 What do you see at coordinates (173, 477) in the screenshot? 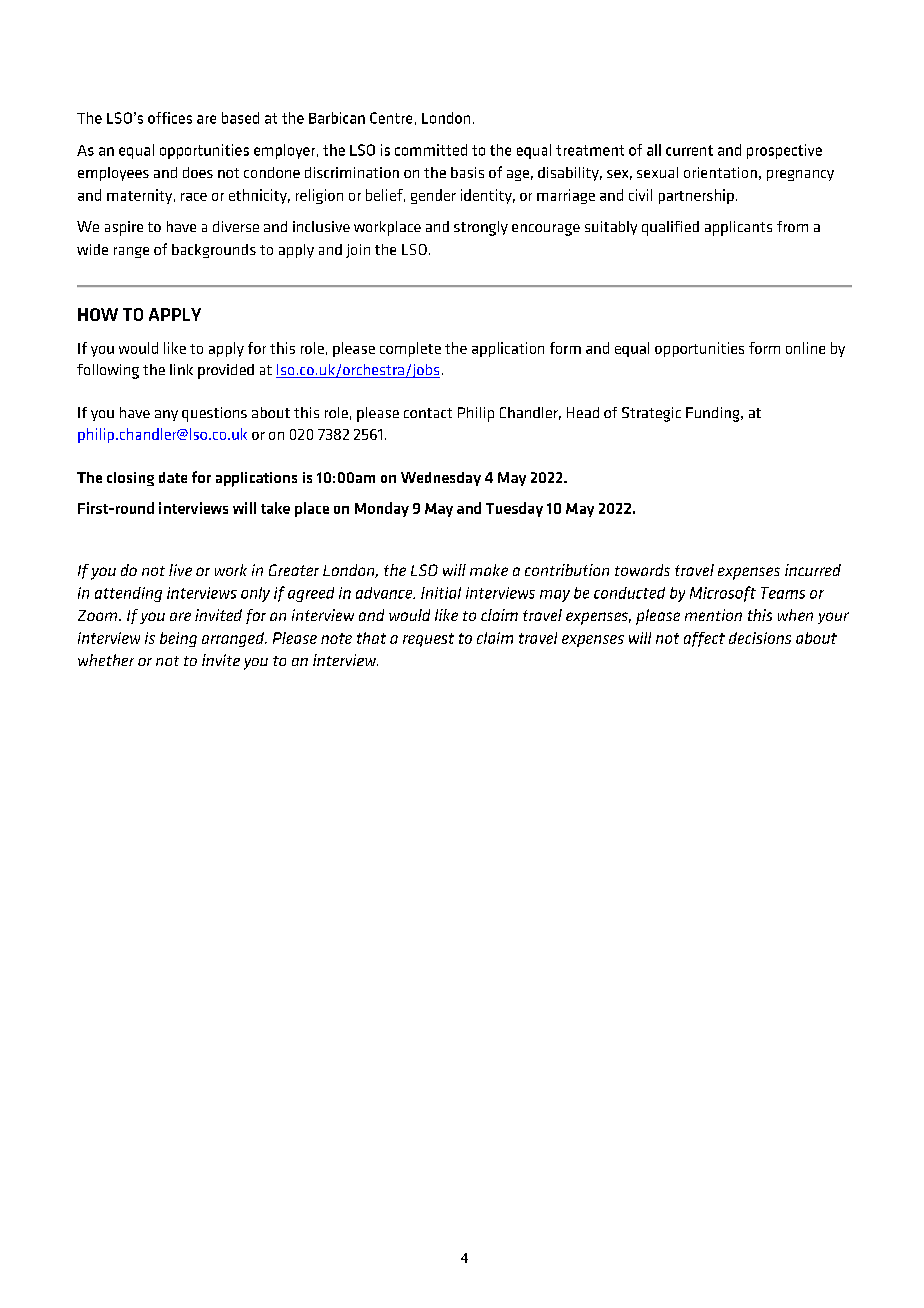
I see `date` at bounding box center [173, 477].
